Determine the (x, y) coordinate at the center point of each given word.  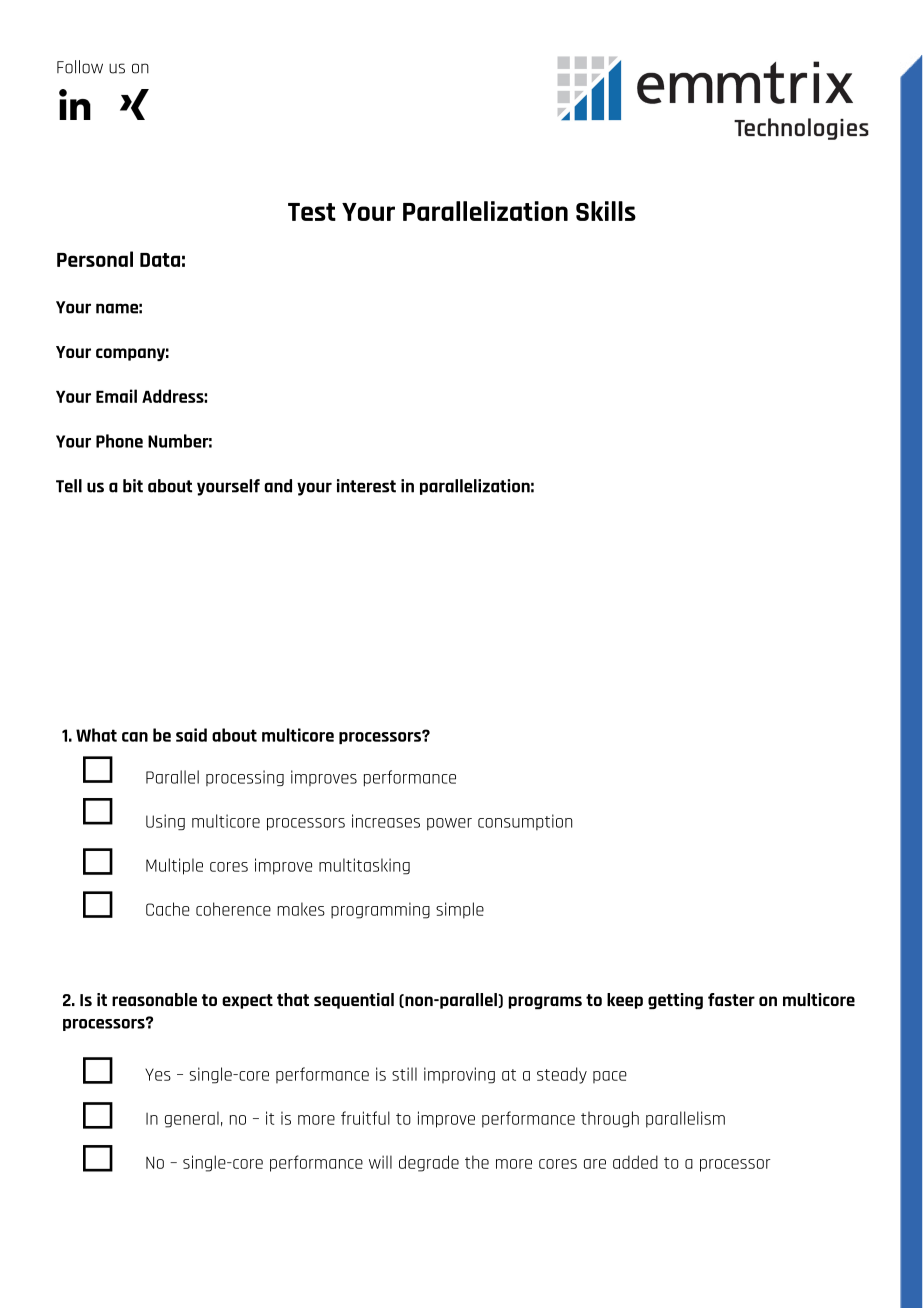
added (635, 1162)
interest (366, 486)
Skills (606, 211)
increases (386, 821)
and (278, 486)
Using (165, 822)
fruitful (365, 1118)
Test (312, 212)
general (192, 1119)
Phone (119, 441)
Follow (80, 67)
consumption (525, 822)
